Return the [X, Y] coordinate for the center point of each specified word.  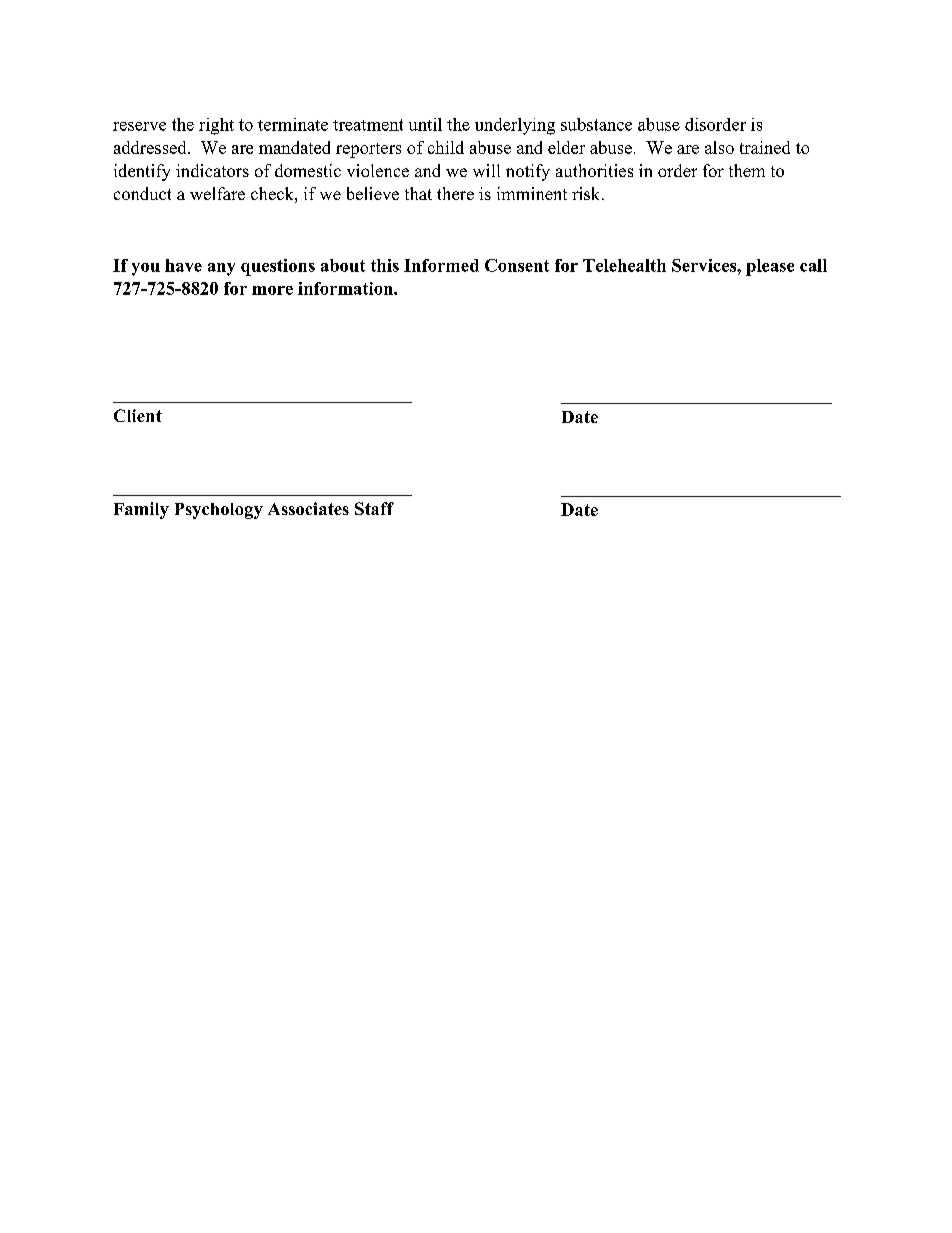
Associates [308, 508]
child [446, 147]
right [216, 126]
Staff [374, 508]
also [719, 147]
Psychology [219, 511]
